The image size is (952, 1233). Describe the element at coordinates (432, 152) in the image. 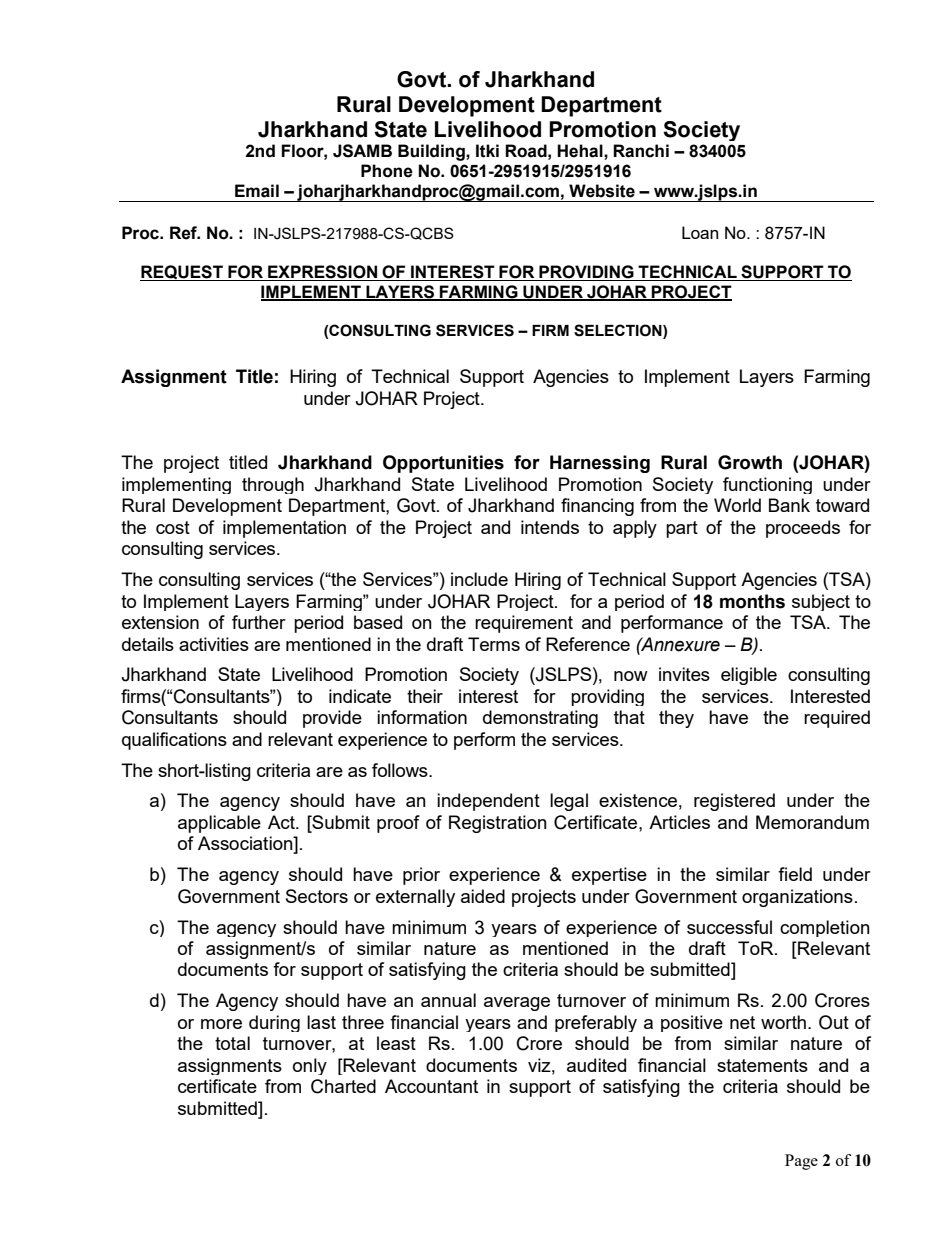

I see `Building` at that location.
